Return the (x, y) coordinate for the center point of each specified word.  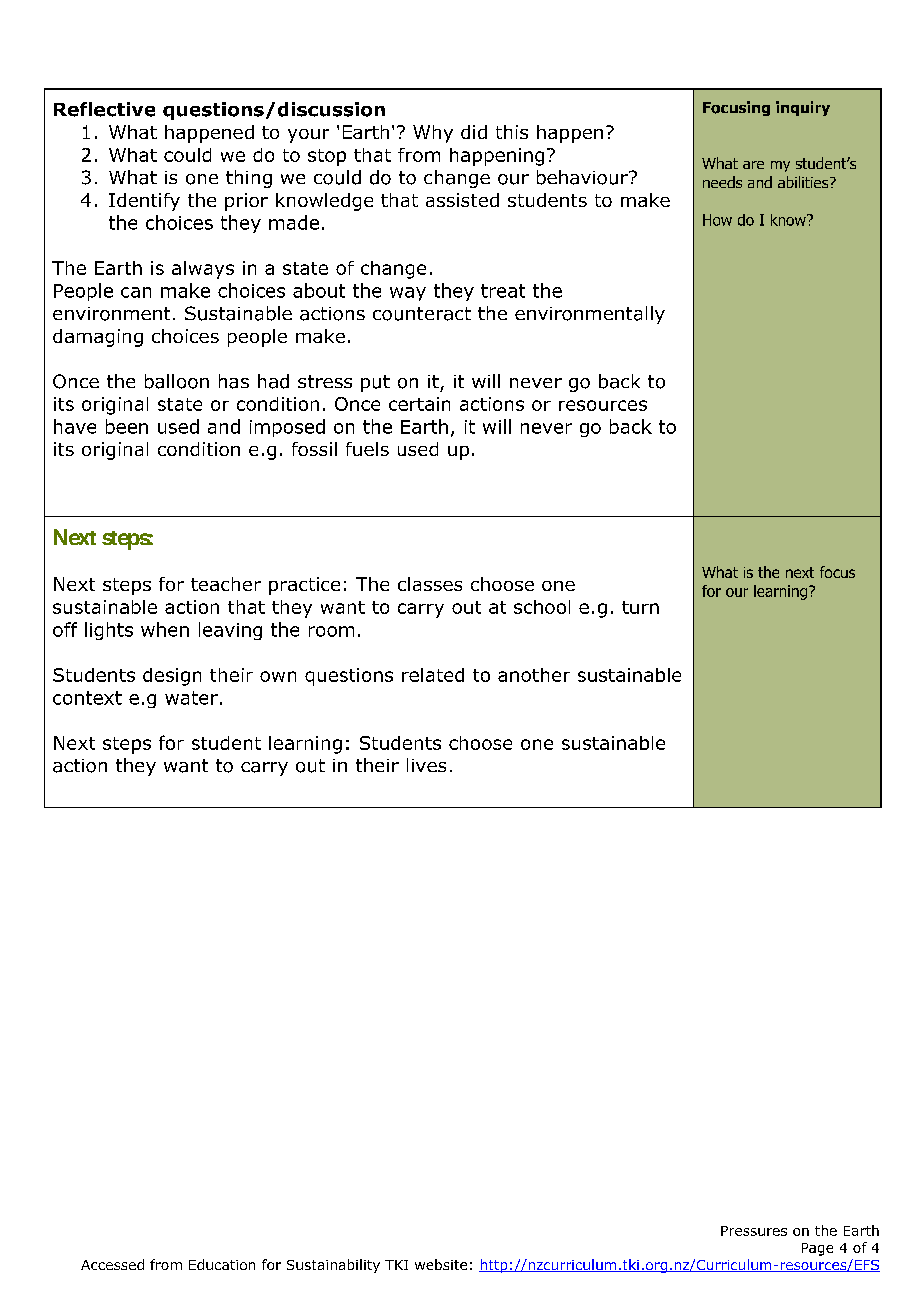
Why (433, 134)
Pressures (754, 1231)
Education (222, 1264)
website (441, 1264)
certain (419, 404)
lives (426, 765)
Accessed (112, 1264)
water (191, 698)
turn (640, 607)
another (534, 675)
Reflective (104, 109)
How (717, 220)
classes (430, 584)
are (753, 165)
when (165, 629)
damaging (98, 338)
